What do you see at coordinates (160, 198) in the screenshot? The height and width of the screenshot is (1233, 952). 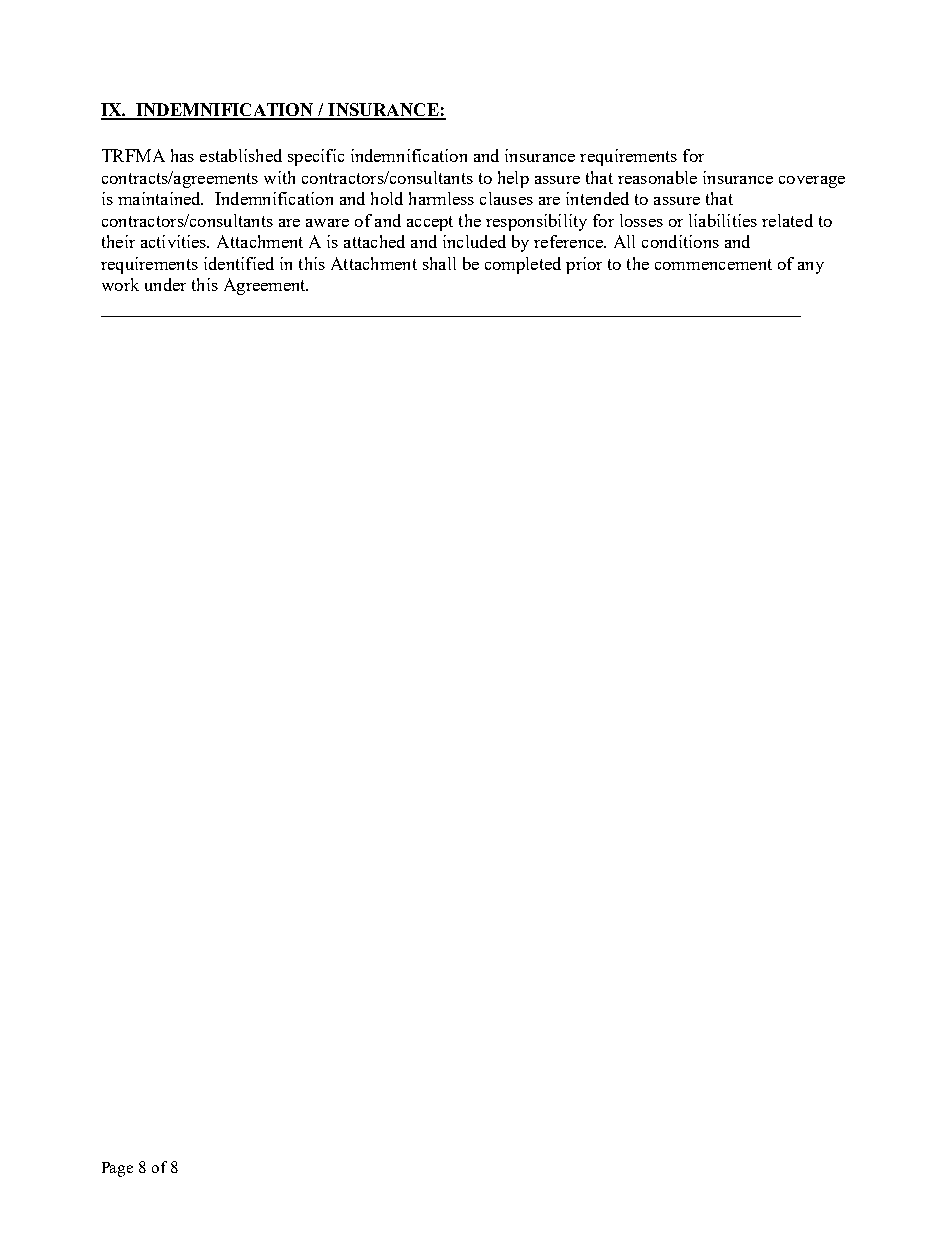 I see `maintained` at bounding box center [160, 198].
